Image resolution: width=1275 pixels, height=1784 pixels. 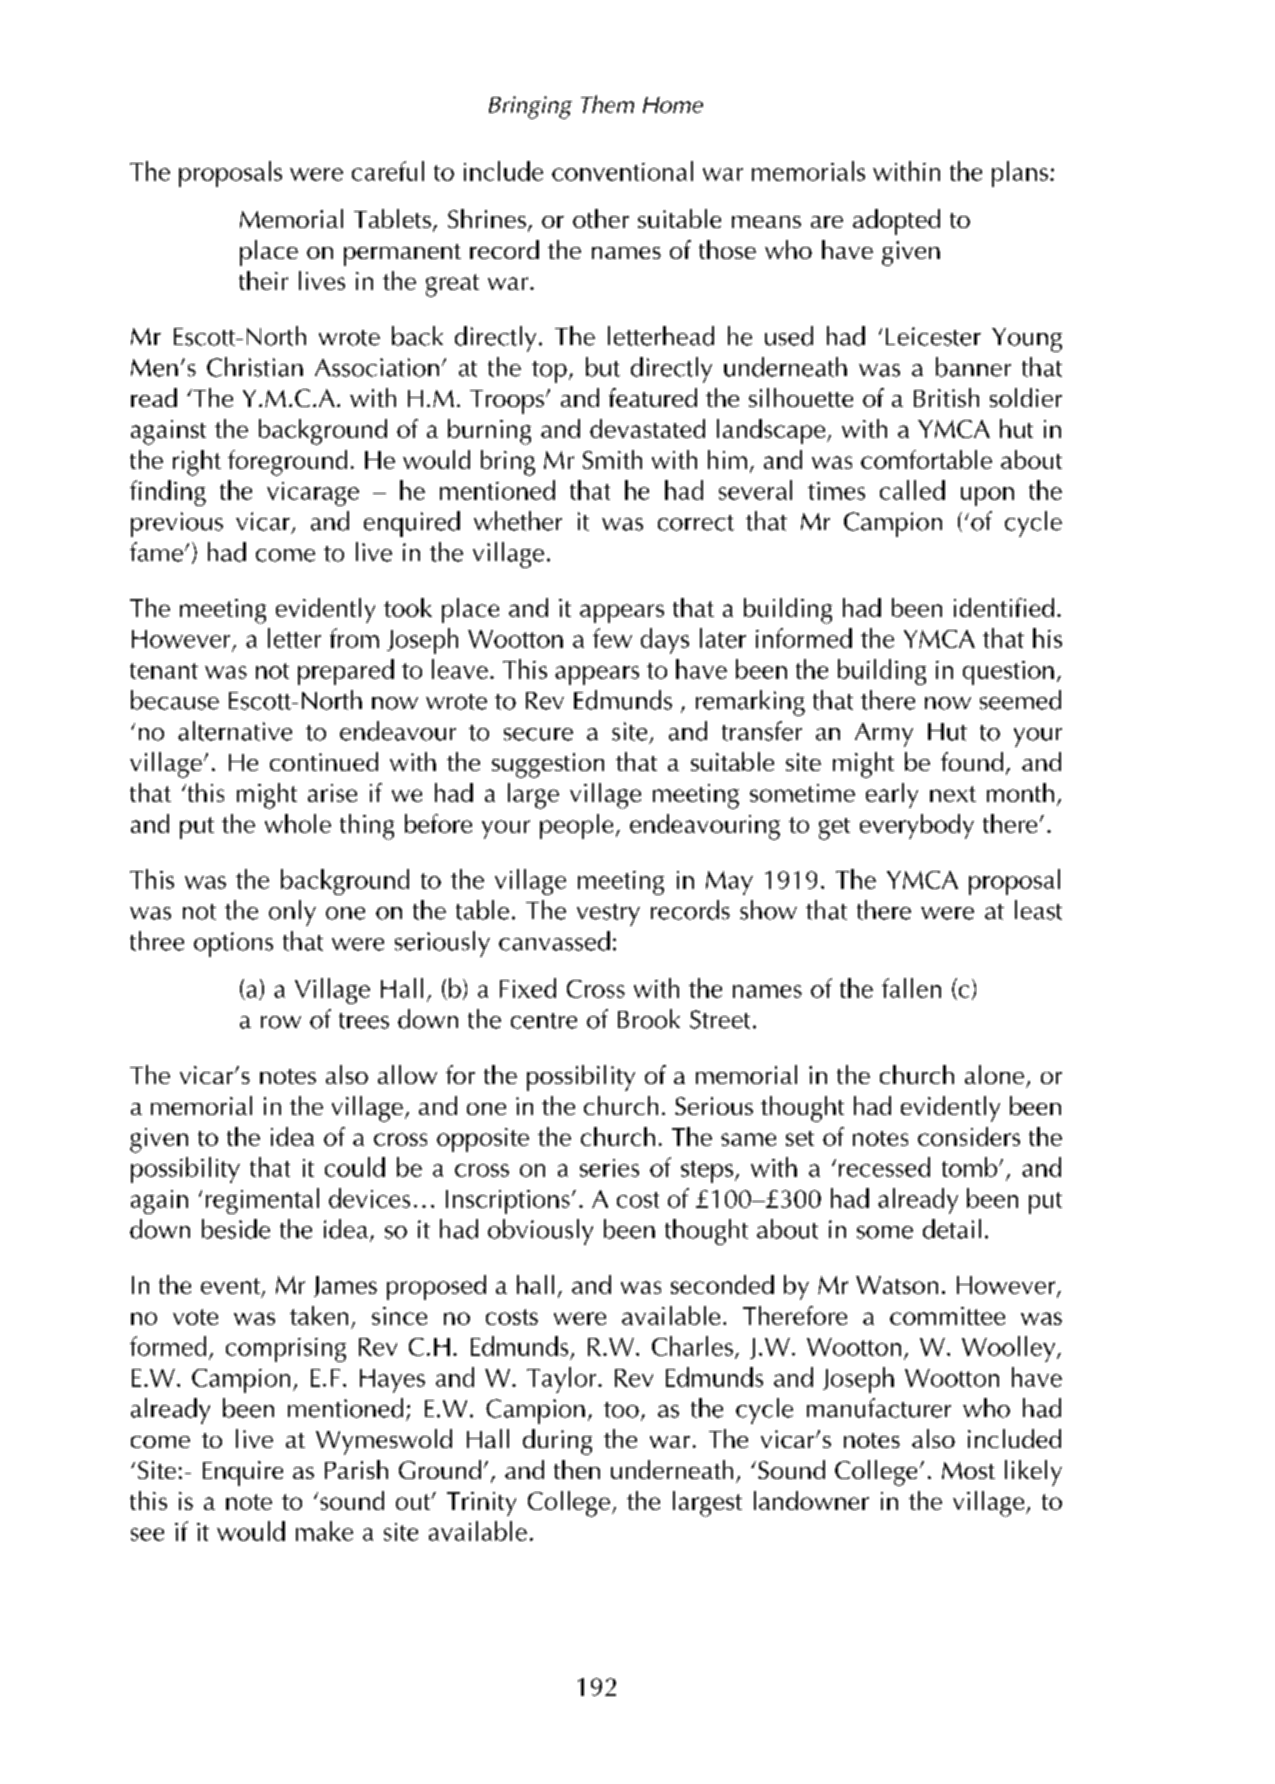 I want to click on regimental, so click(x=262, y=1201).
